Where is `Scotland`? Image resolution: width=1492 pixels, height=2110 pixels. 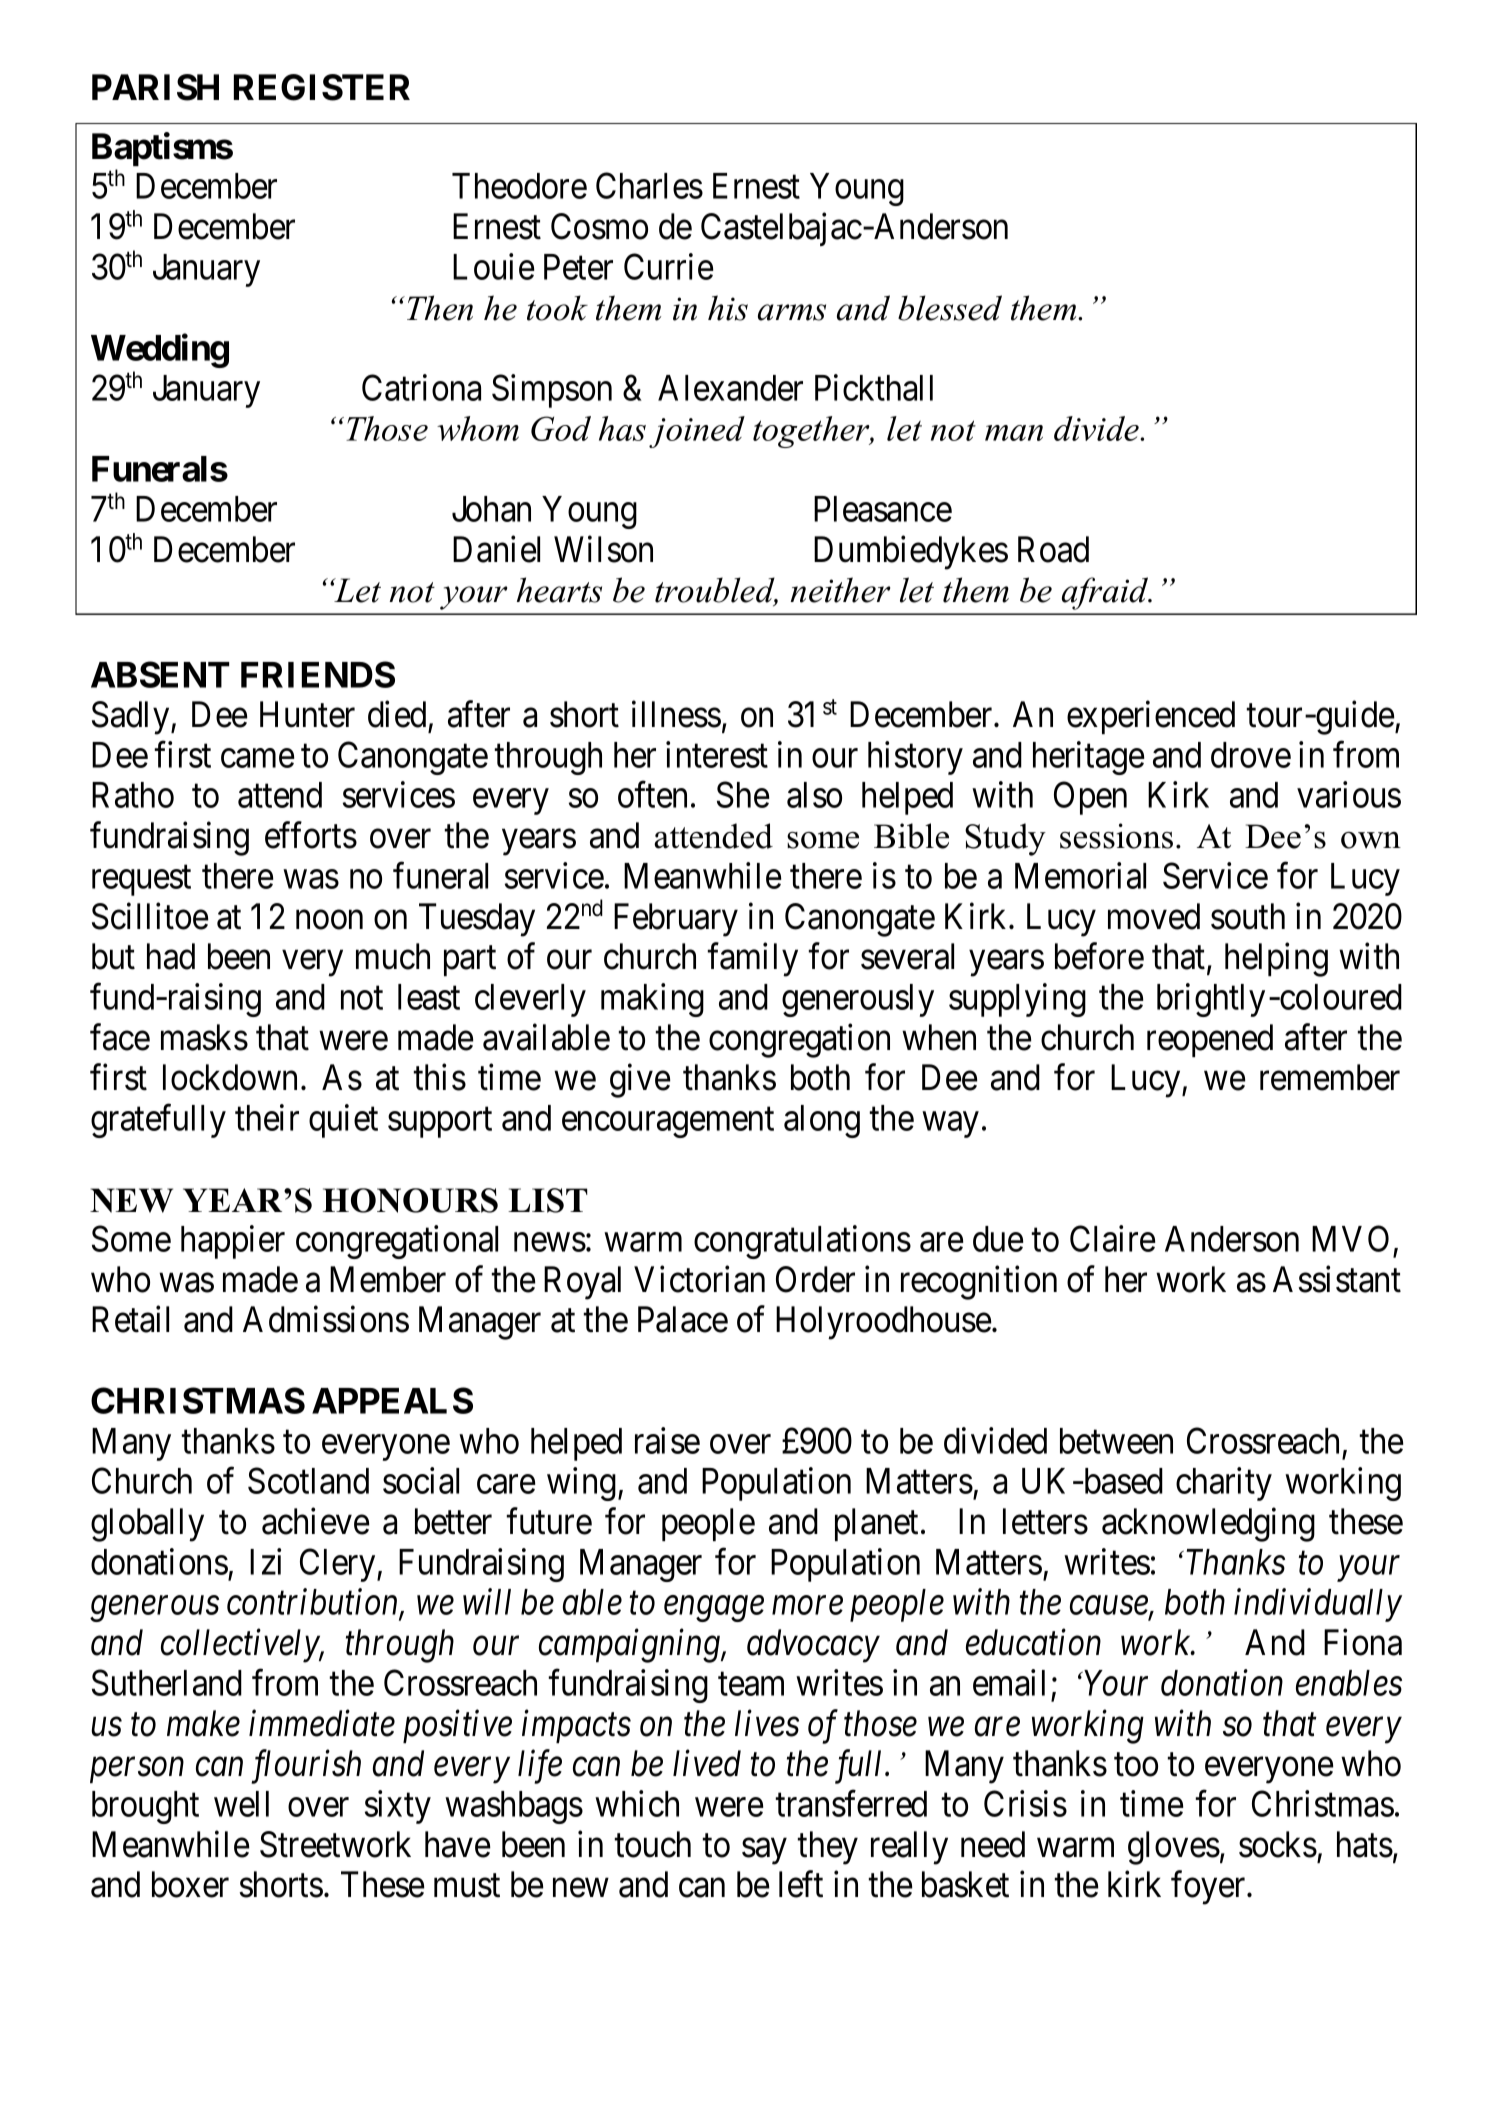
Scotland is located at coordinates (308, 1480).
